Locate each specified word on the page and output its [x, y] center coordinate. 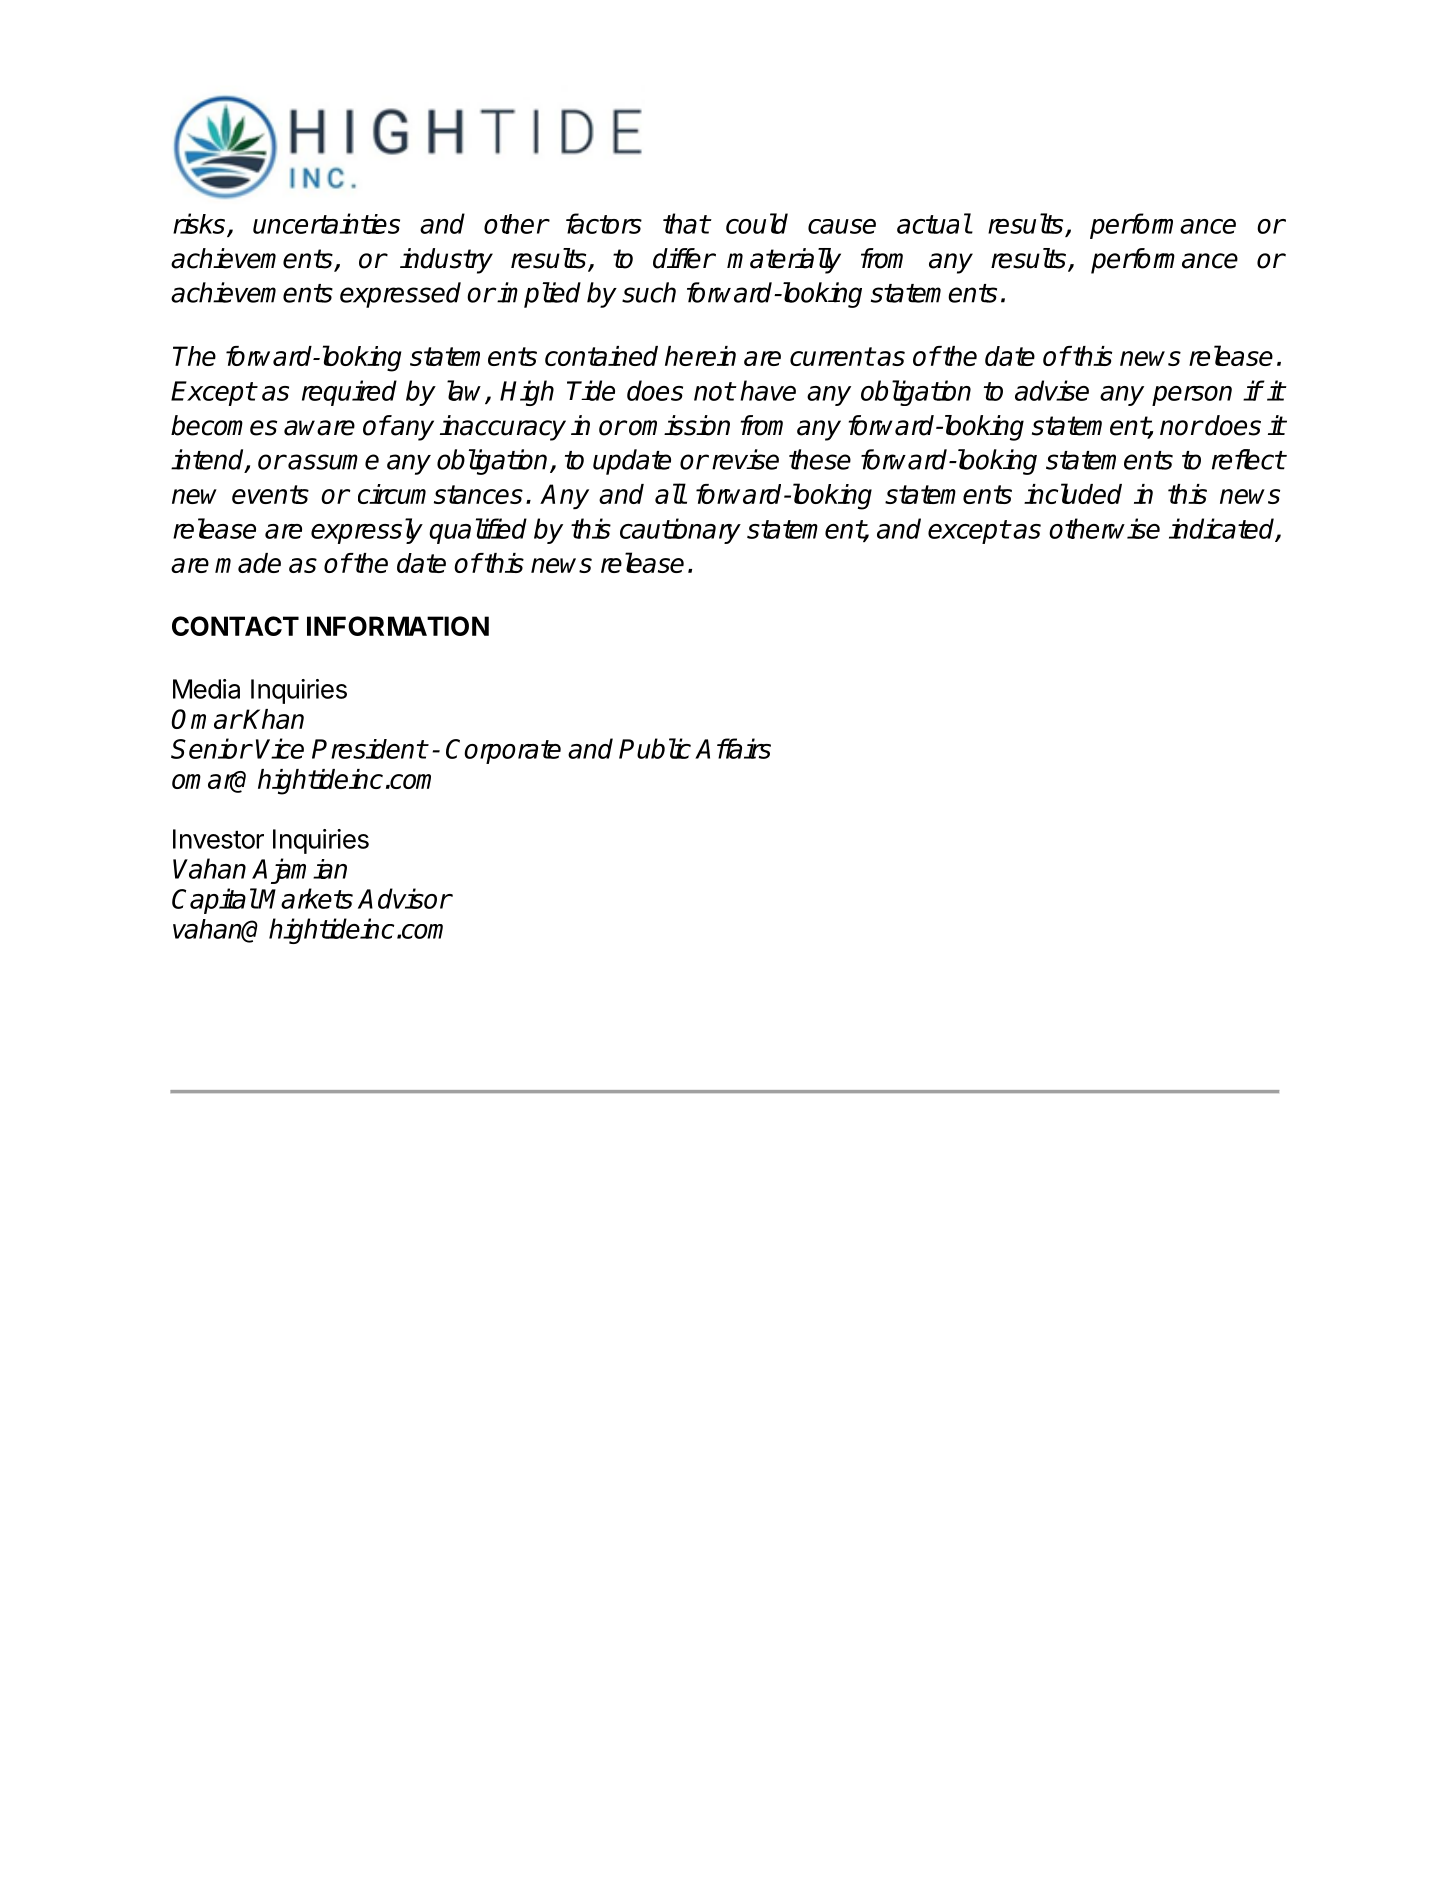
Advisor [404, 898]
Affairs [733, 748]
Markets [305, 898]
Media [206, 689]
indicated [1223, 529]
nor [1181, 428]
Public [655, 748]
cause [842, 226]
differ [684, 258]
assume [333, 462]
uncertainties [326, 223]
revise [745, 459]
